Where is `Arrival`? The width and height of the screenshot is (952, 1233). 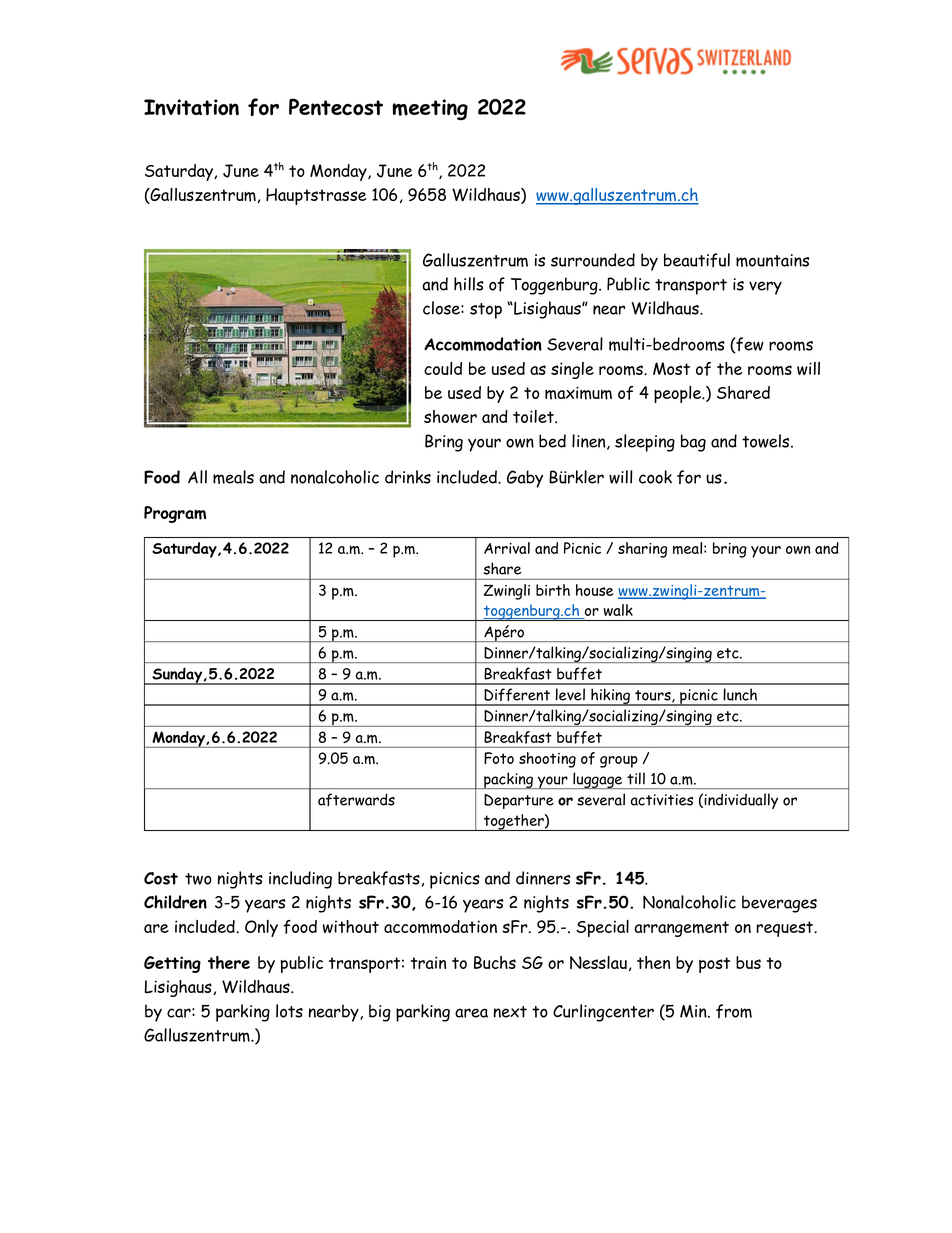 Arrival is located at coordinates (507, 548).
